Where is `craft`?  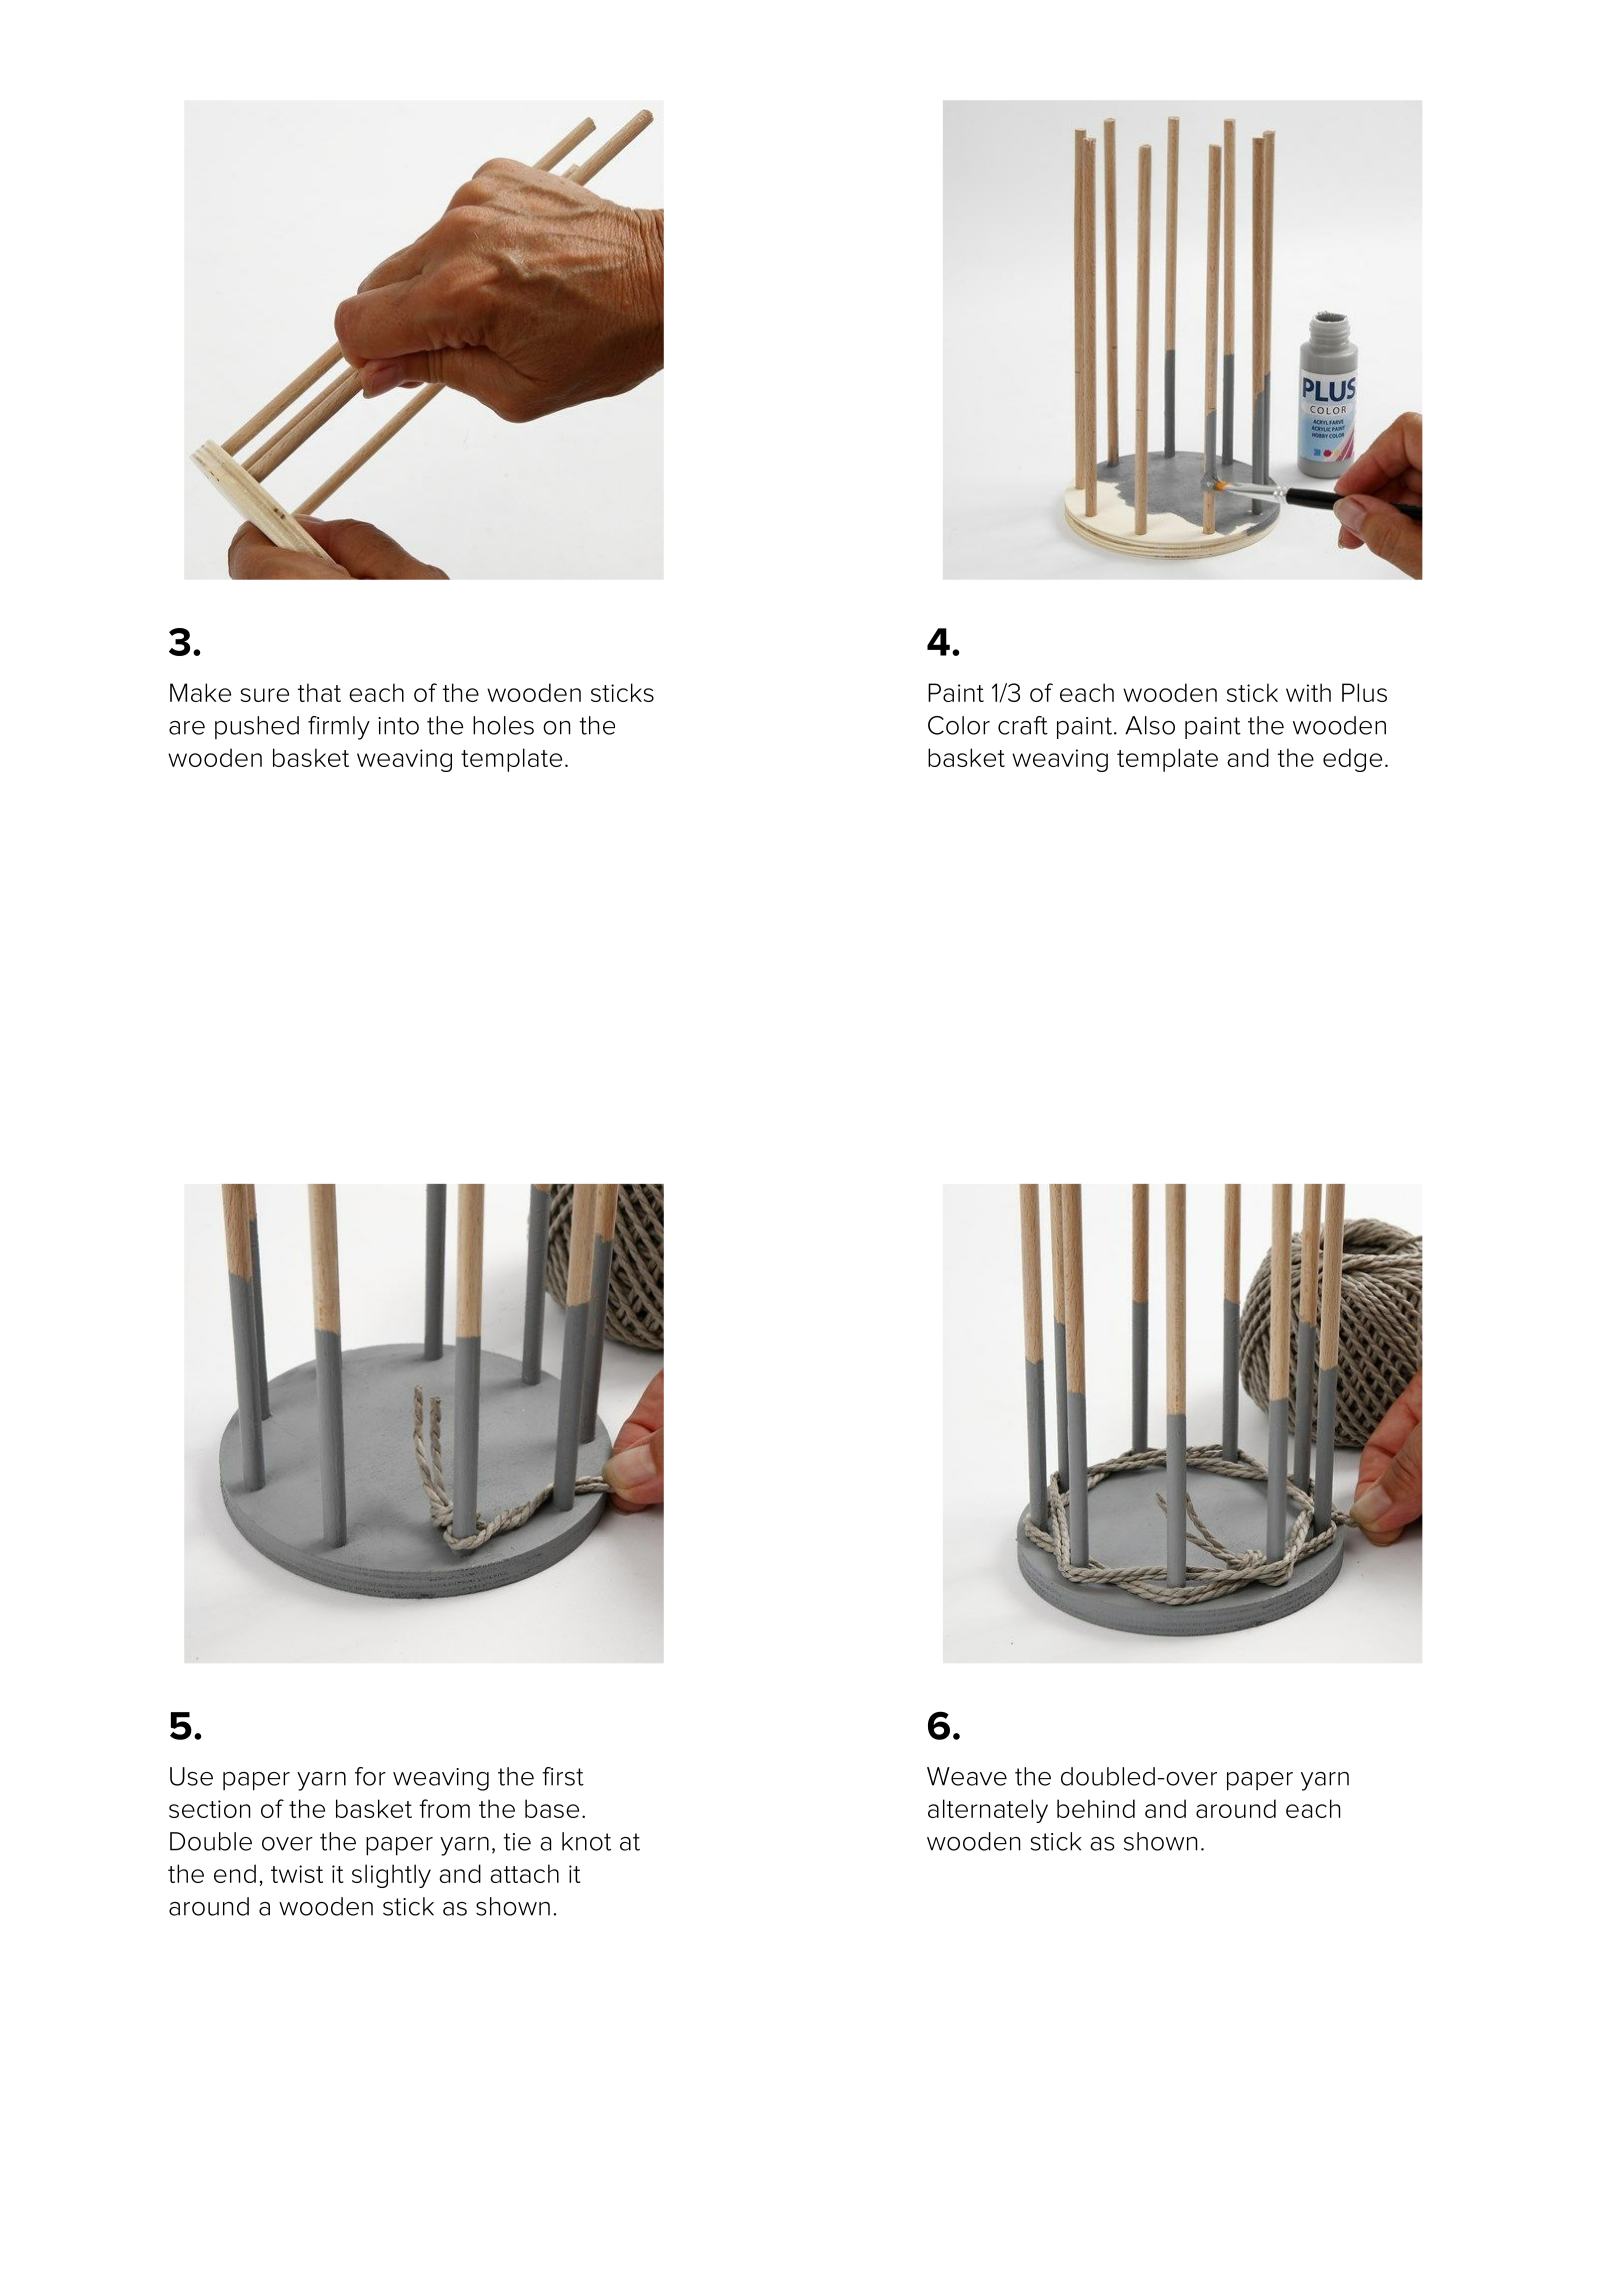
craft is located at coordinates (1023, 725).
